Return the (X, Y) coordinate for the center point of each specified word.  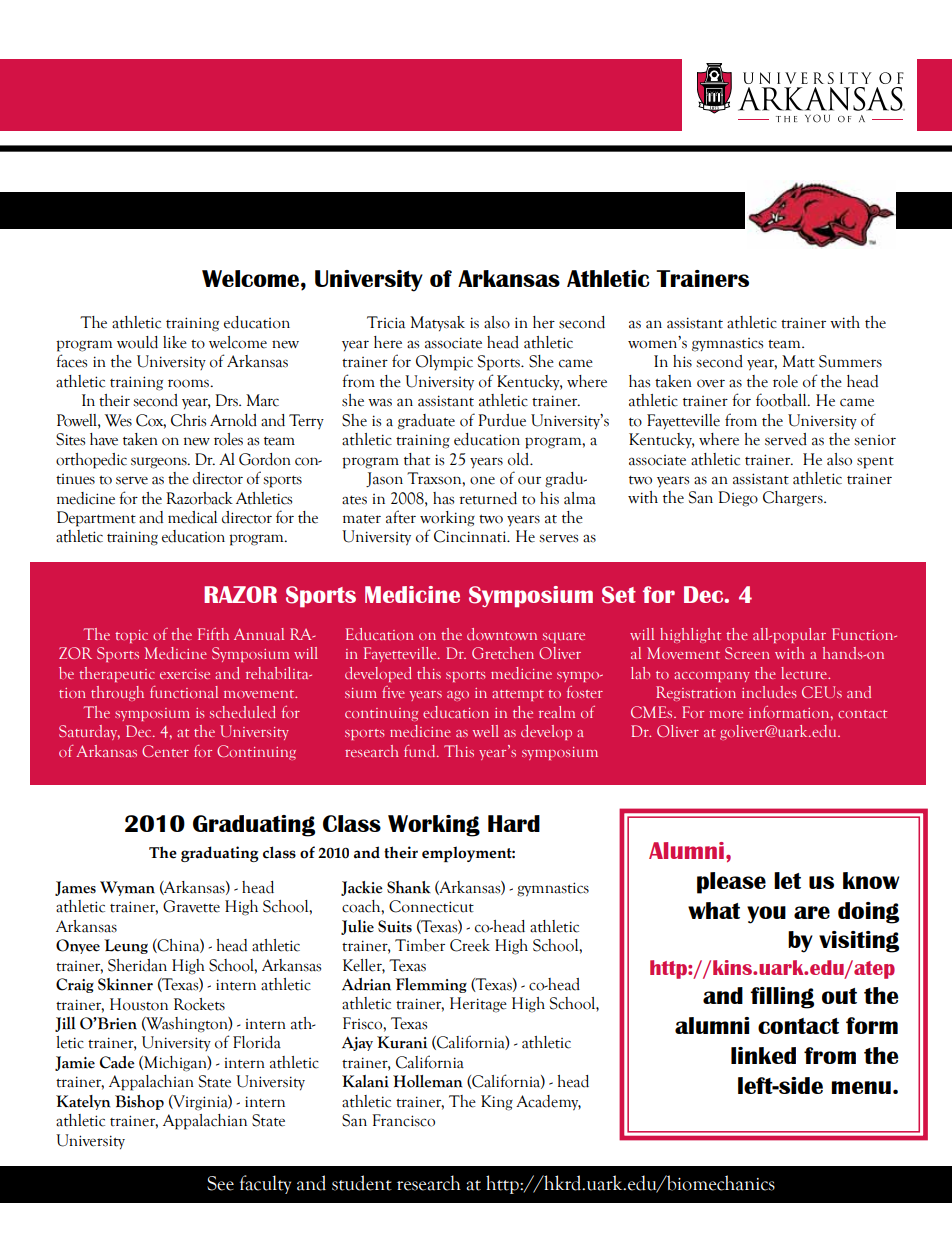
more (726, 714)
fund (421, 751)
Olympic (444, 363)
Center (165, 751)
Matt (798, 361)
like (175, 342)
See (220, 1183)
